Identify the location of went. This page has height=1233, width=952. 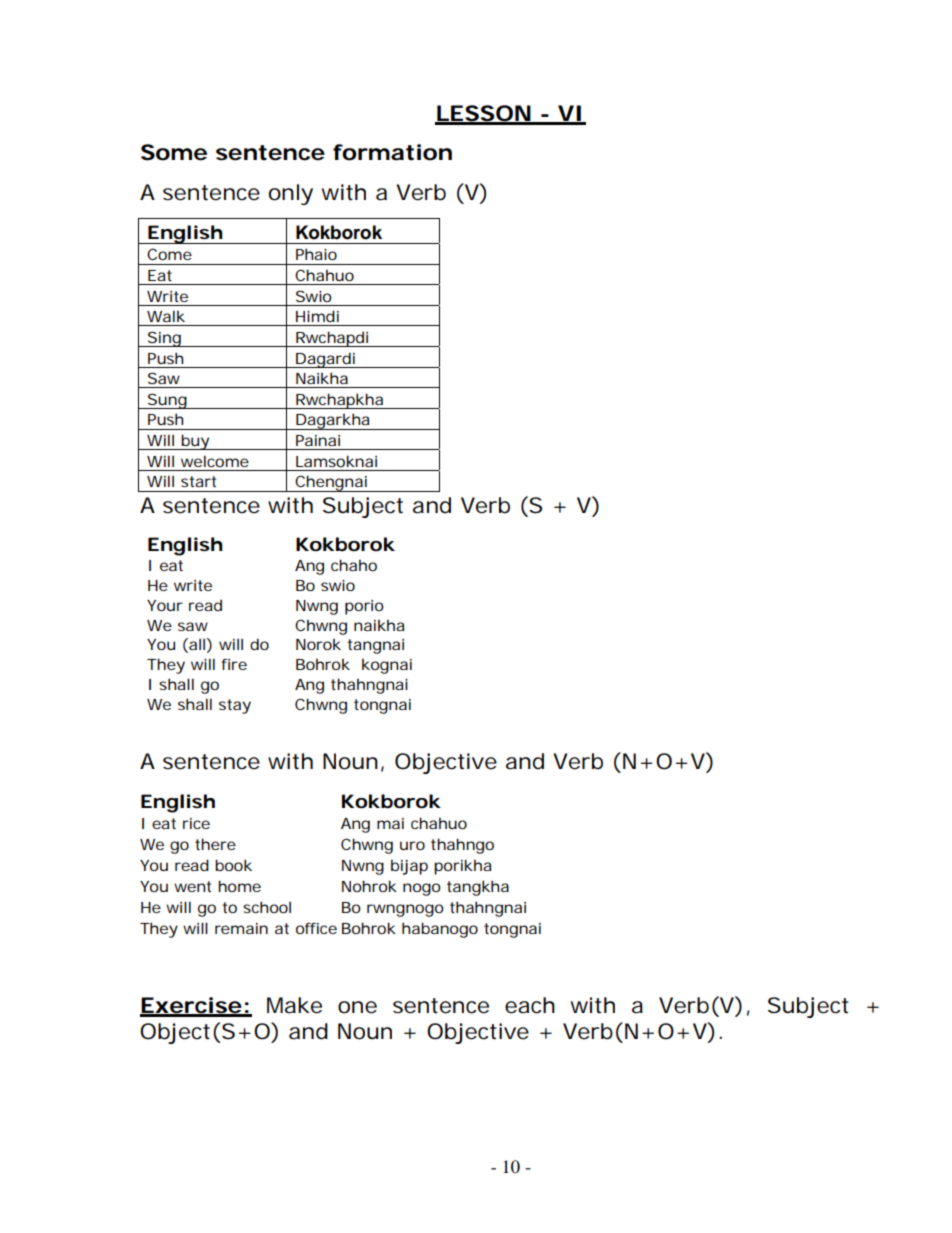
(192, 886).
